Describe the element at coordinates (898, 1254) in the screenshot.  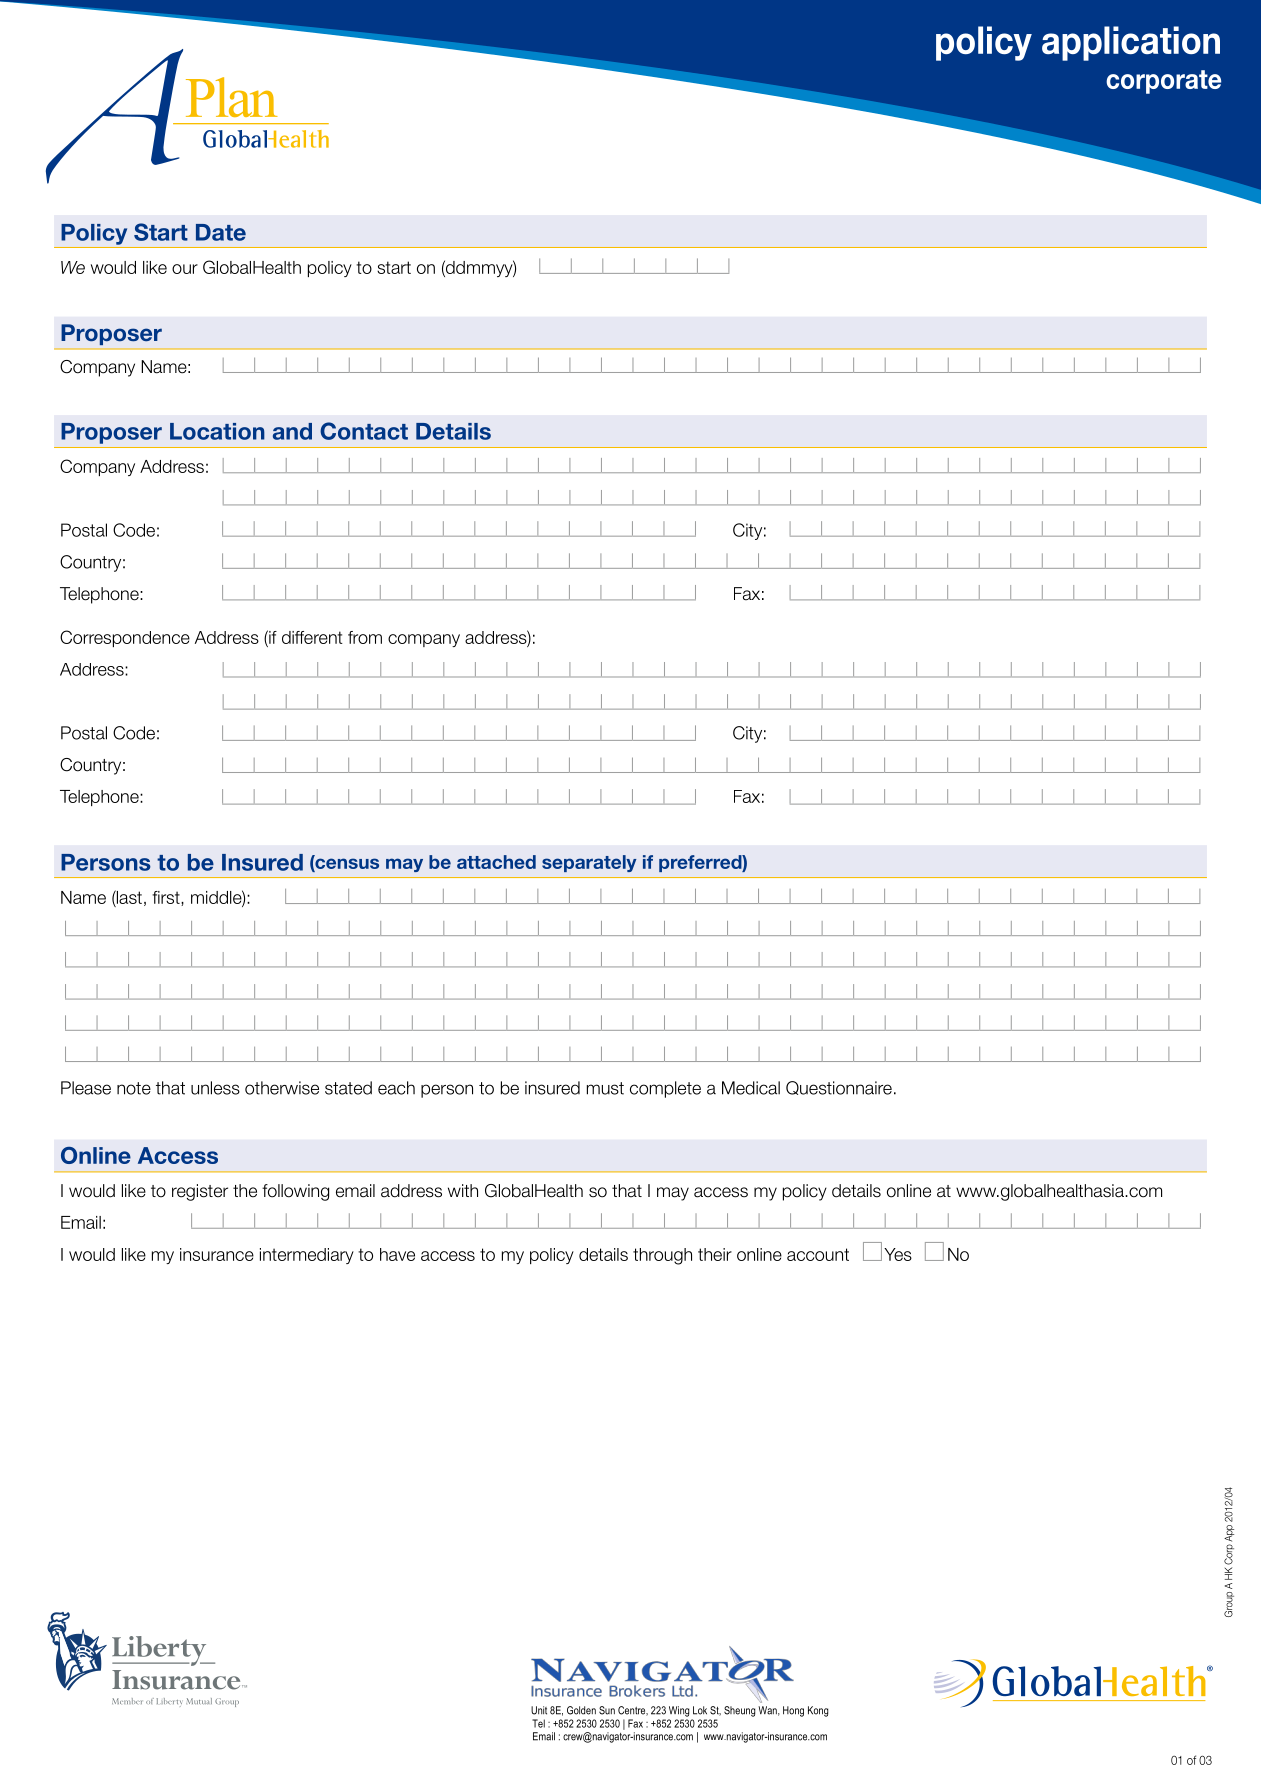
I see `Yes` at that location.
